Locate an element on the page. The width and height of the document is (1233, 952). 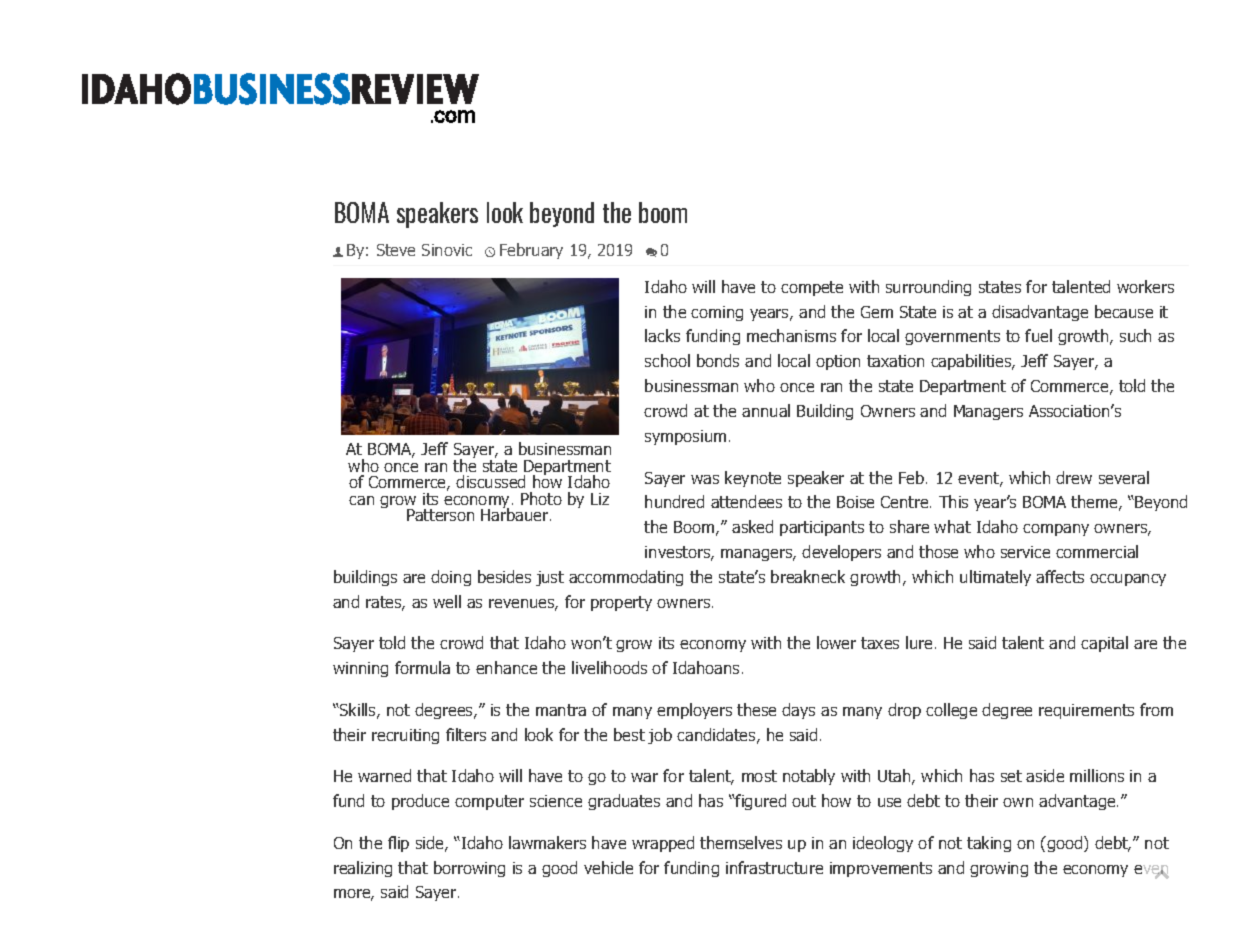
borrowing is located at coordinates (469, 869).
